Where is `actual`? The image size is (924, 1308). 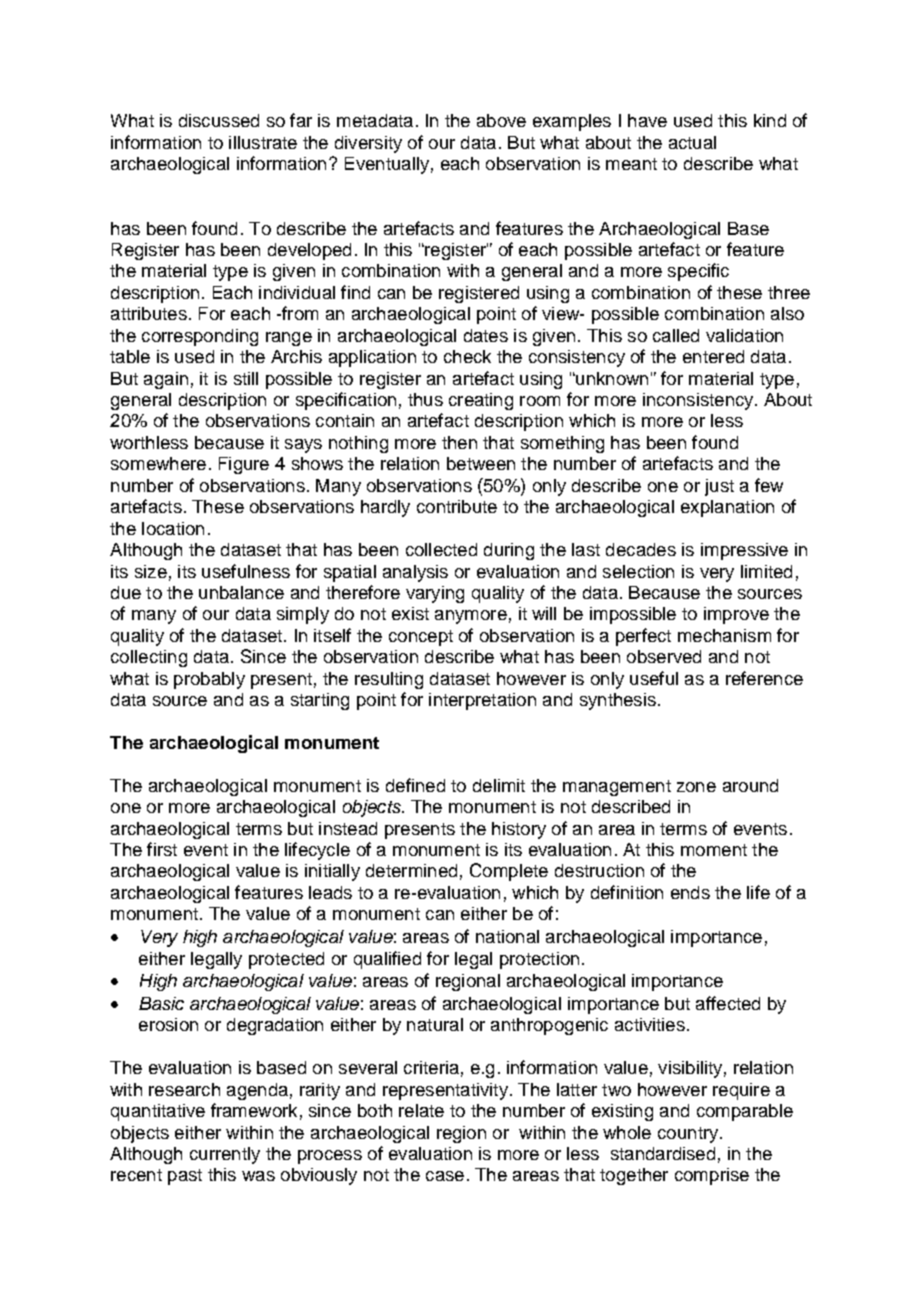 actual is located at coordinates (692, 142).
